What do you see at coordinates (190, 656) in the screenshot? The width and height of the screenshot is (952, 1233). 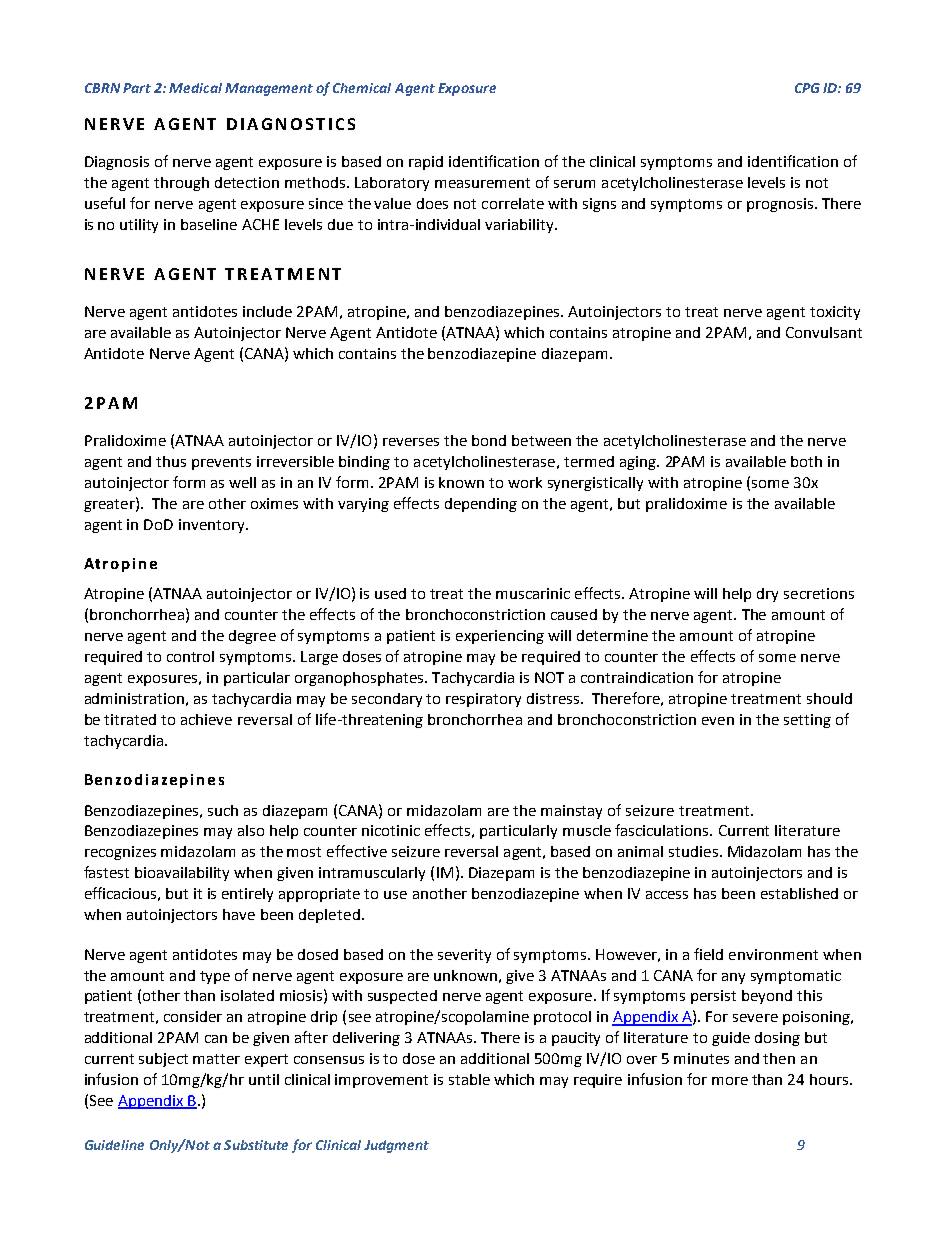 I see `control` at bounding box center [190, 656].
